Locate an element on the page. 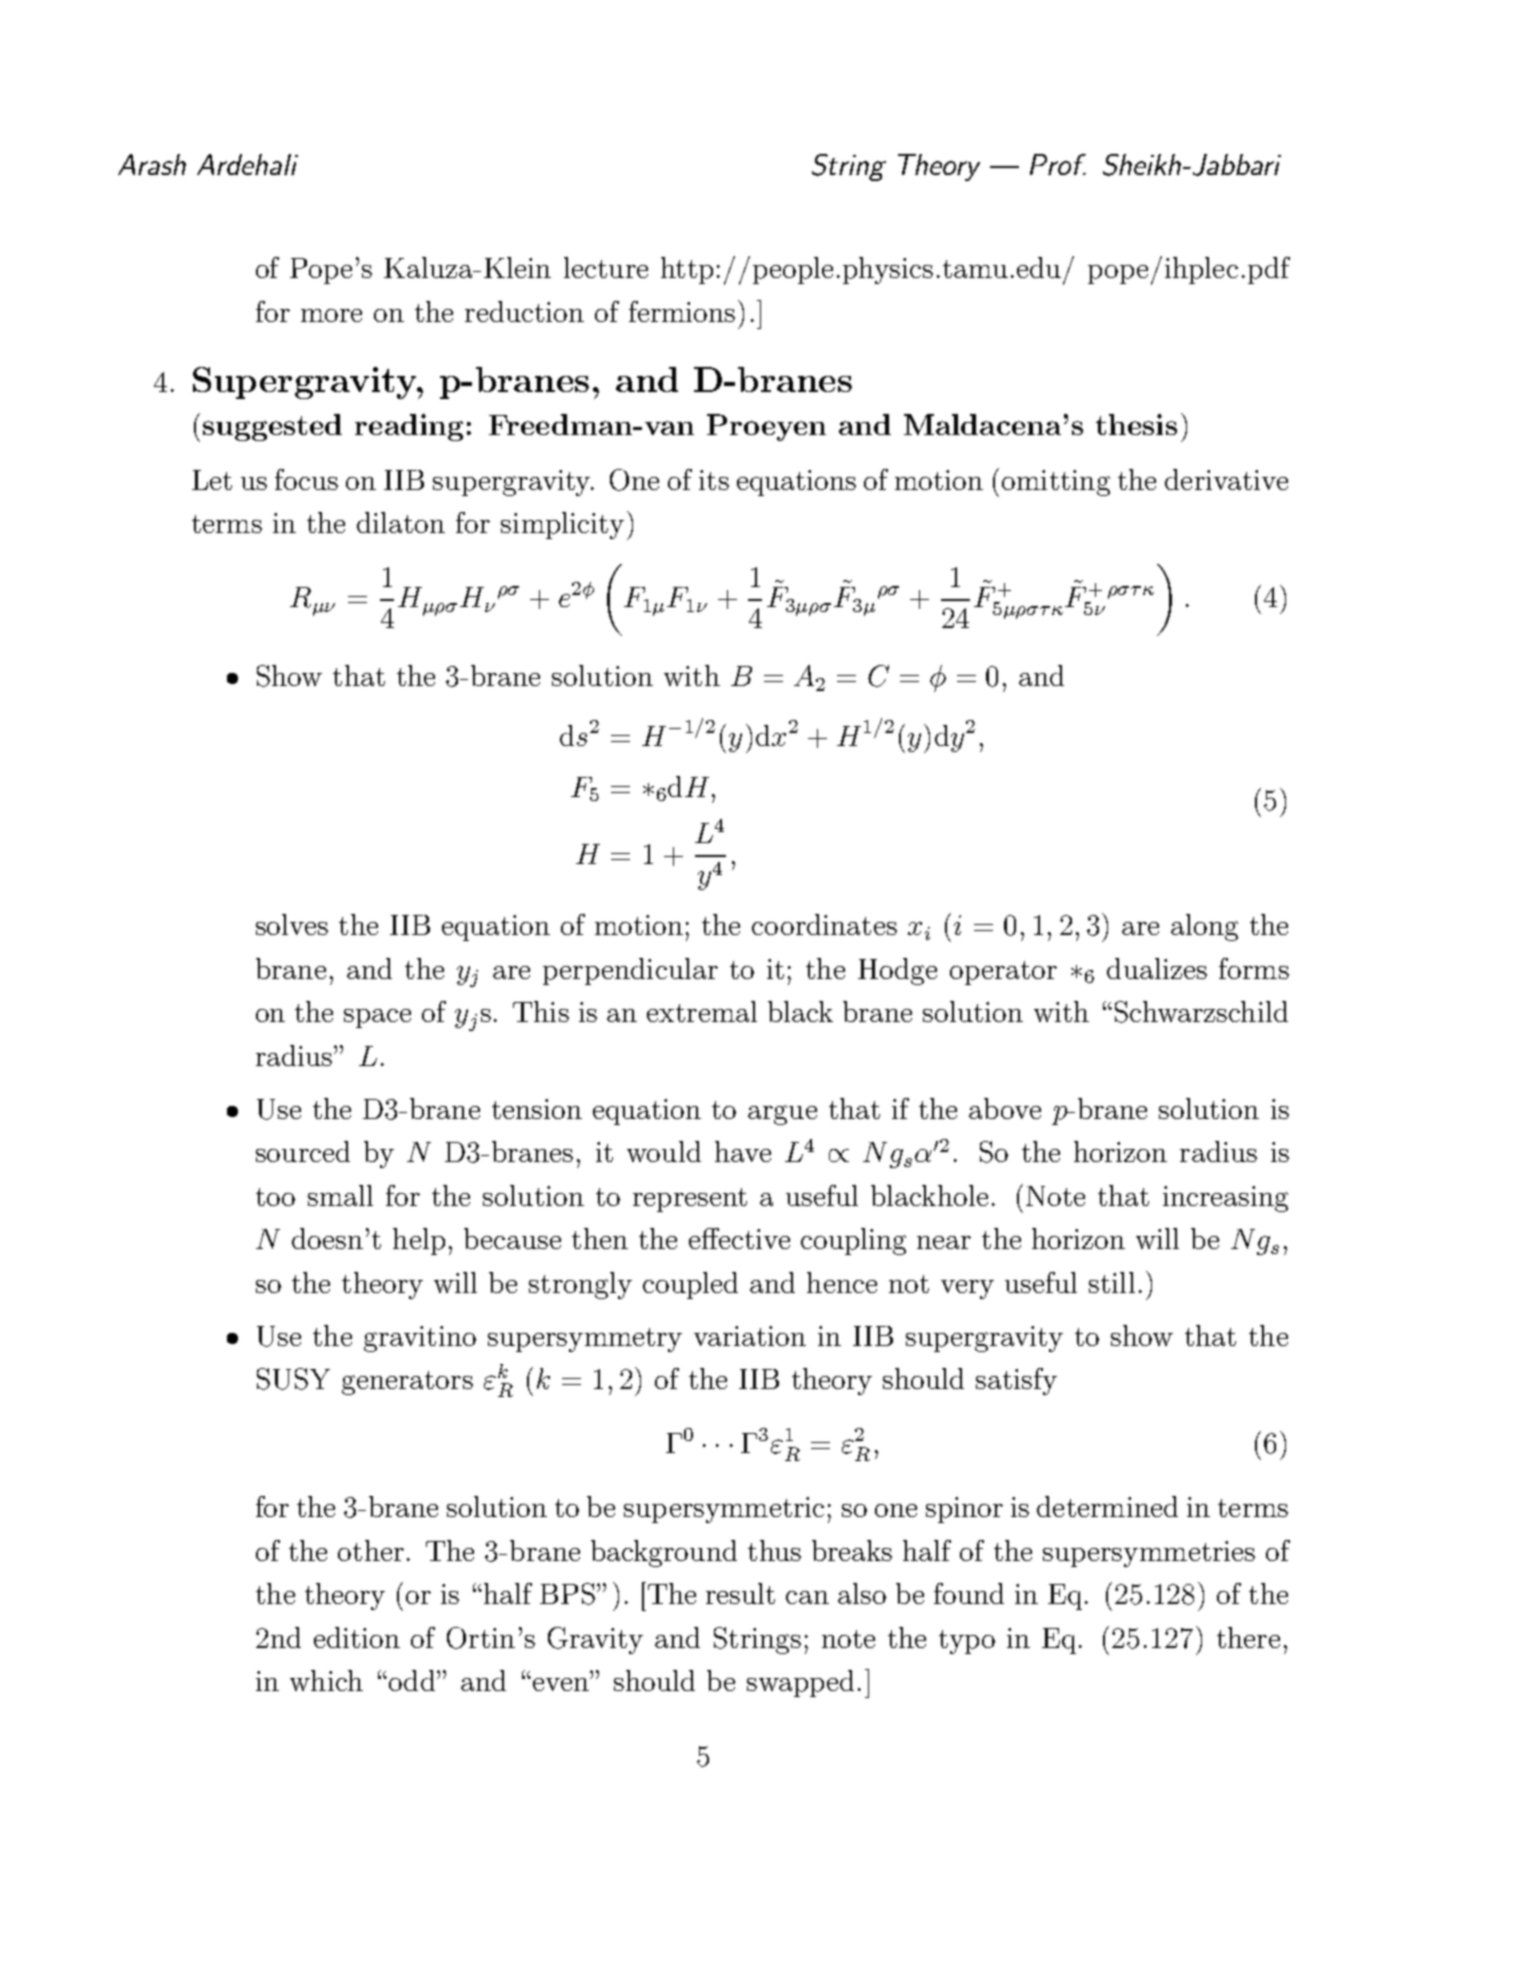 This document has height=1984, width=1533. lecture is located at coordinates (606, 267).
